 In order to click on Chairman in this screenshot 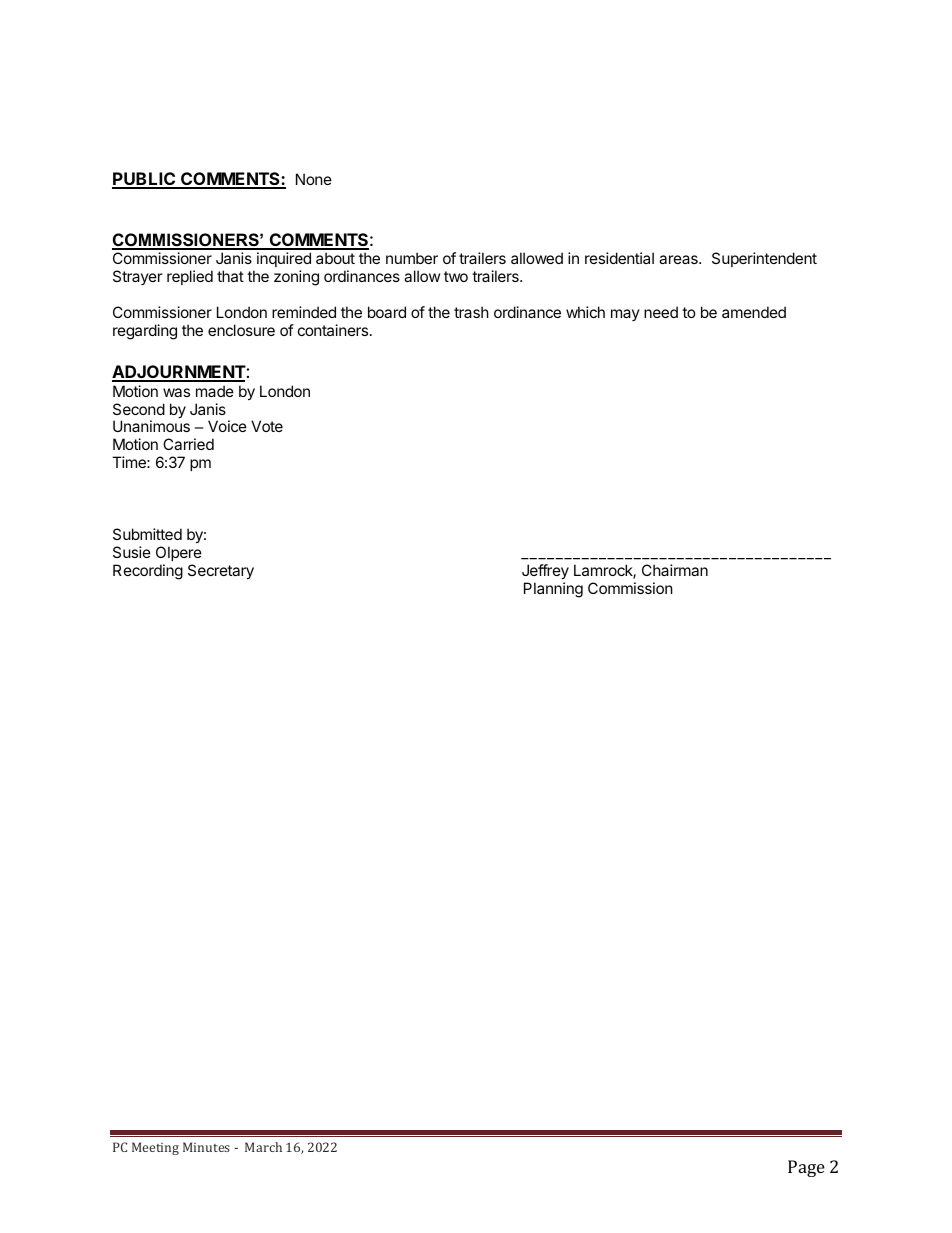, I will do `click(675, 570)`.
